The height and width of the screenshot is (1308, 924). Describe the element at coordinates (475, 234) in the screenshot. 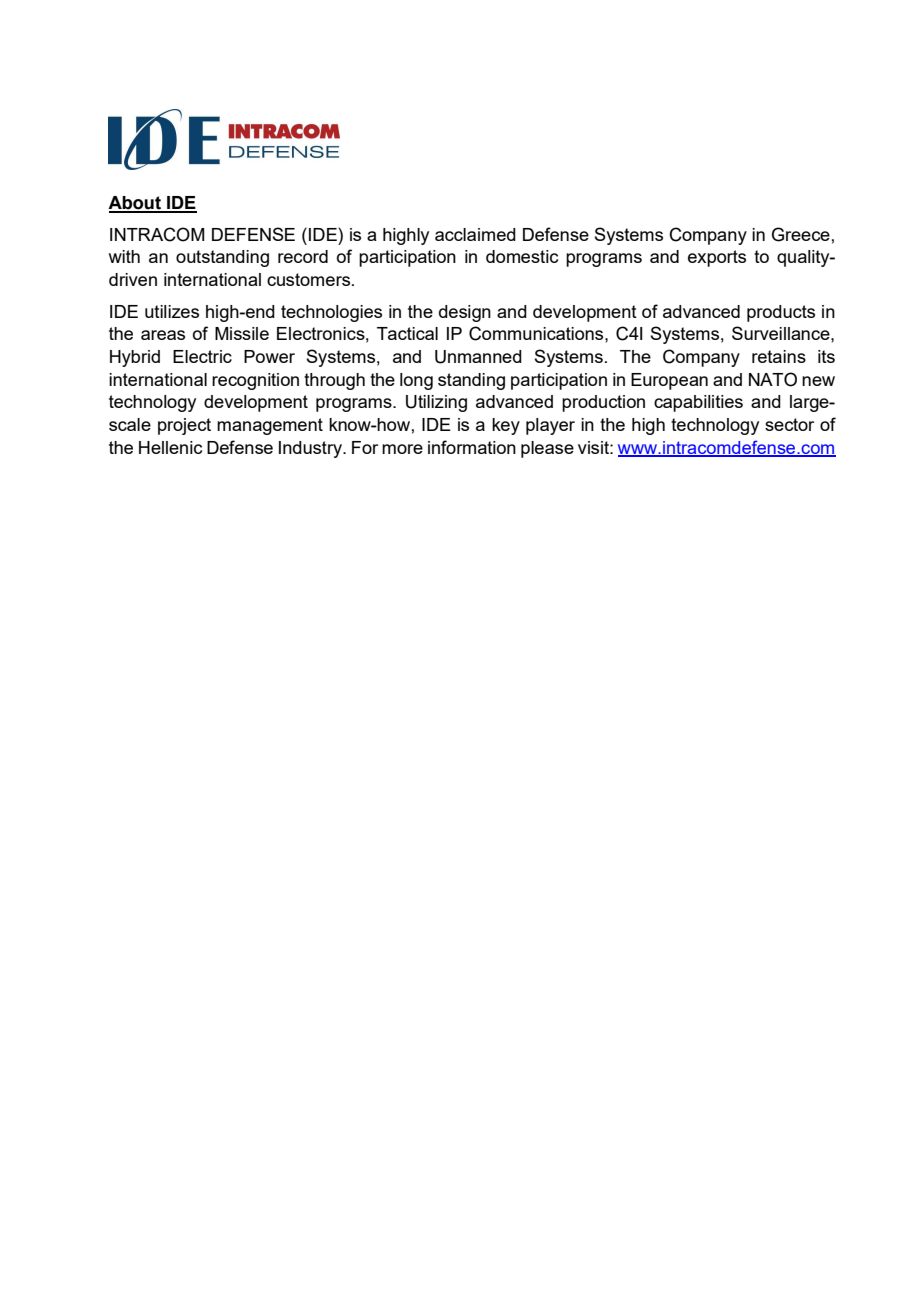

I see `acclaimed` at that location.
